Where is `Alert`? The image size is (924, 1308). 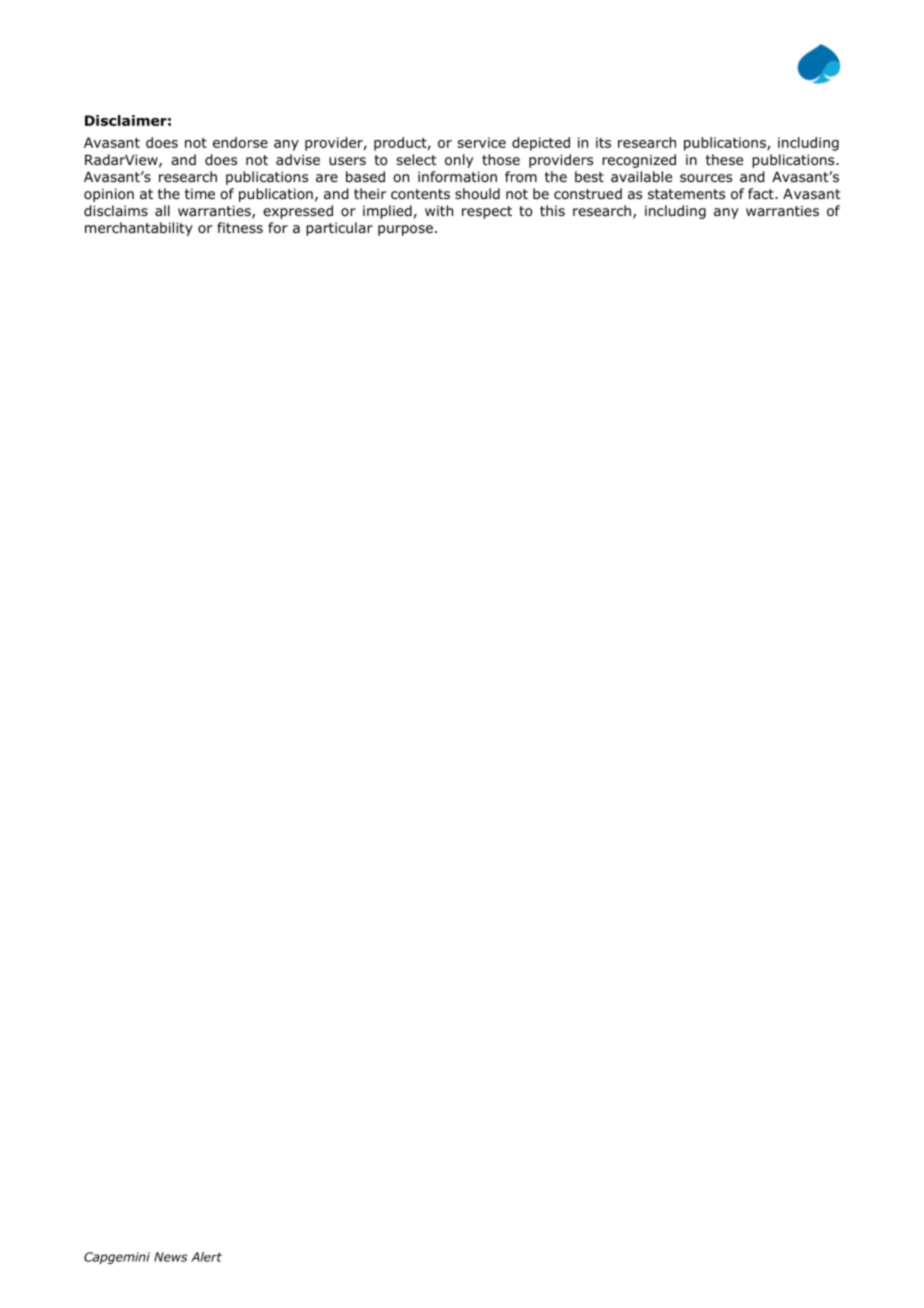 Alert is located at coordinates (206, 1257).
